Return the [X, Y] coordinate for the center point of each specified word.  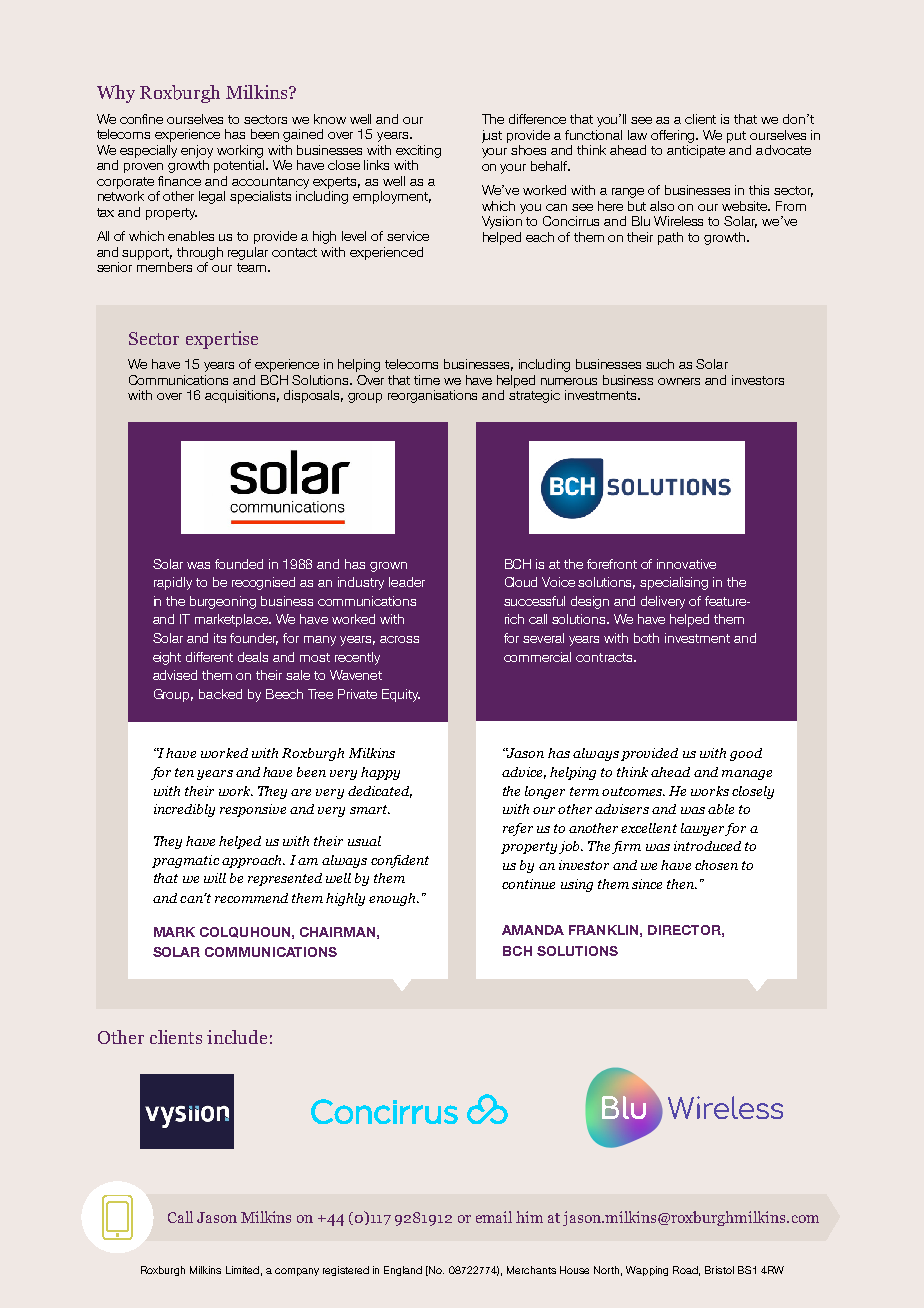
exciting [418, 151]
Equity [401, 695]
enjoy [197, 151]
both [646, 638]
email [494, 1217]
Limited [242, 1270]
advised [175, 675]
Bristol [719, 1270]
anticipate [696, 151]
